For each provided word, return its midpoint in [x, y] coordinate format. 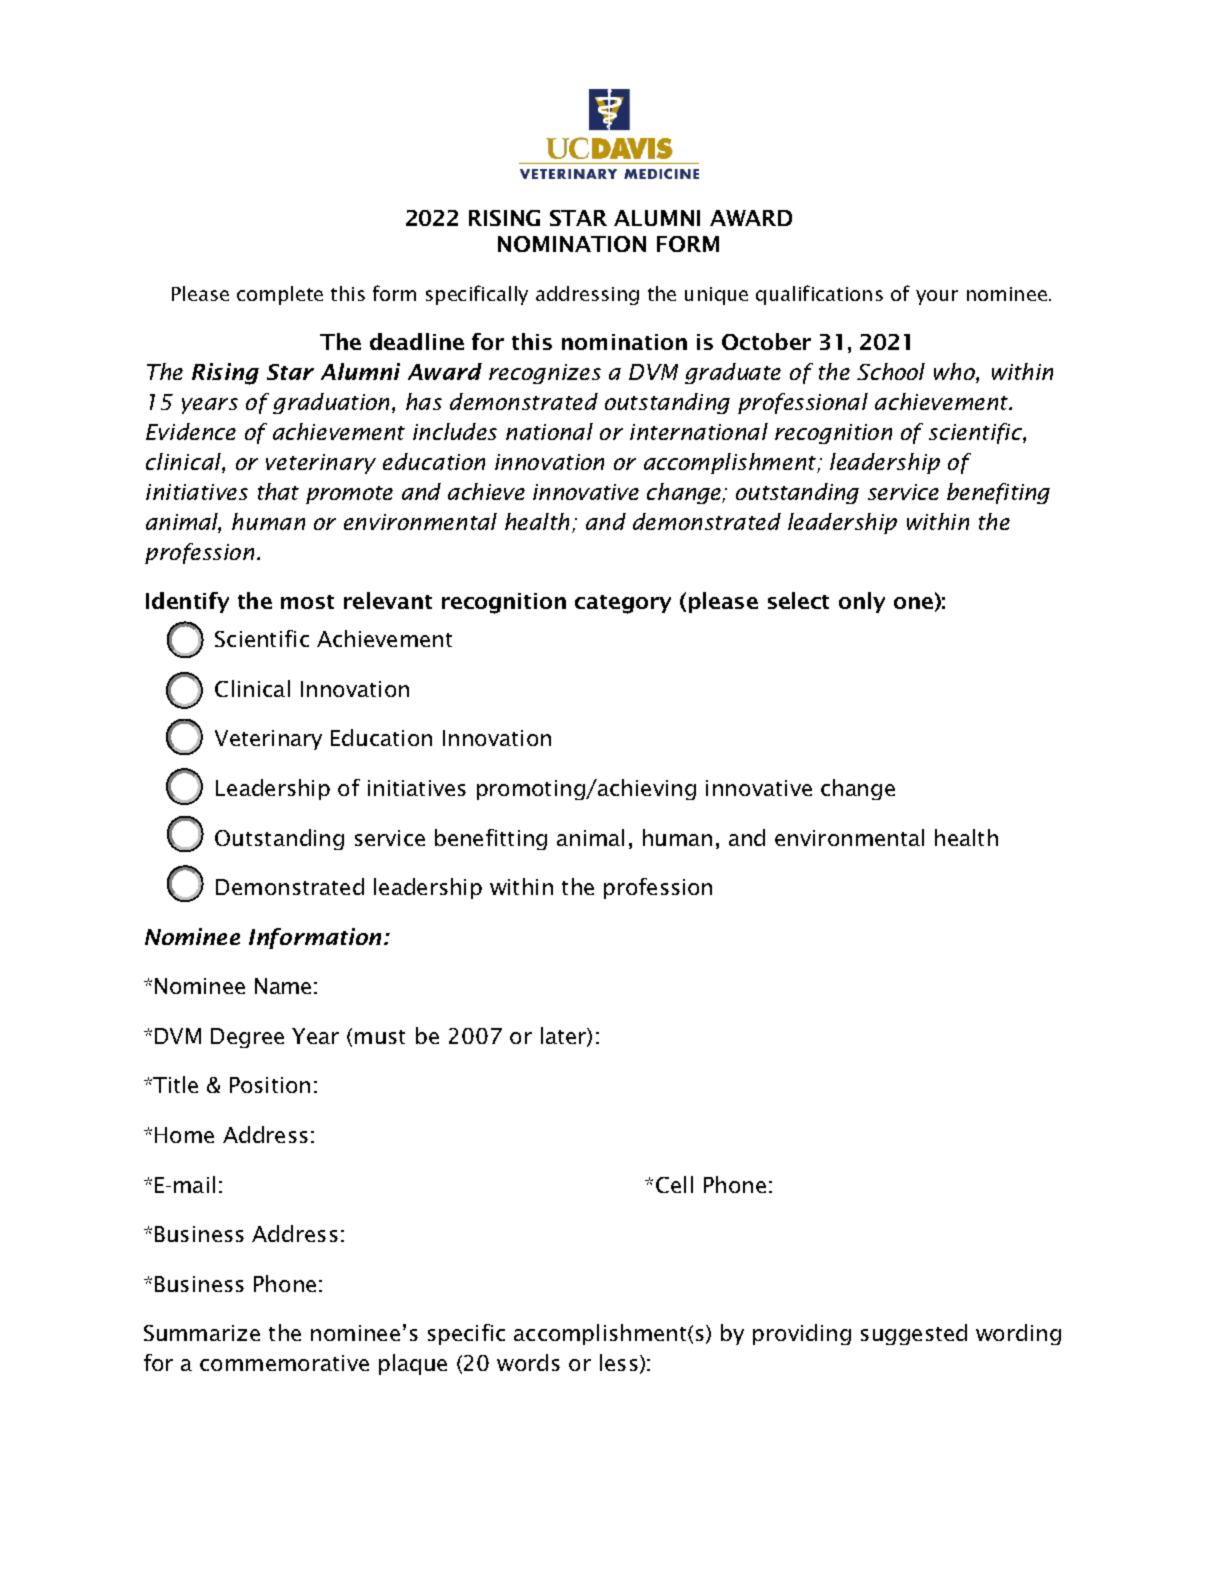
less [619, 1362]
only [862, 602]
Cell [674, 1184]
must [380, 1037]
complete [280, 295]
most [307, 602]
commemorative [284, 1363]
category [623, 604]
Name [283, 986]
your [937, 297]
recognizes [545, 374]
